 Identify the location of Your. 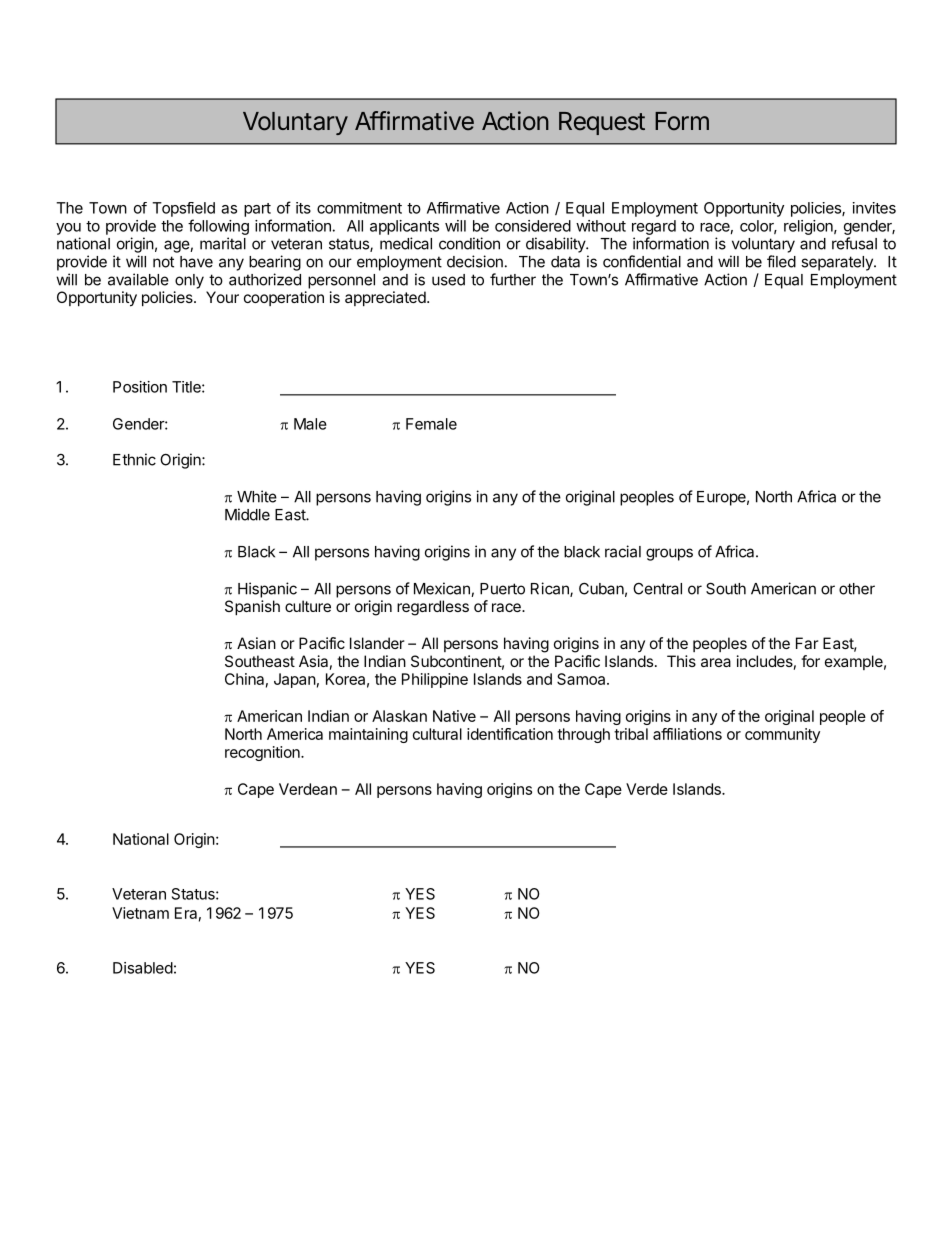
(222, 297).
